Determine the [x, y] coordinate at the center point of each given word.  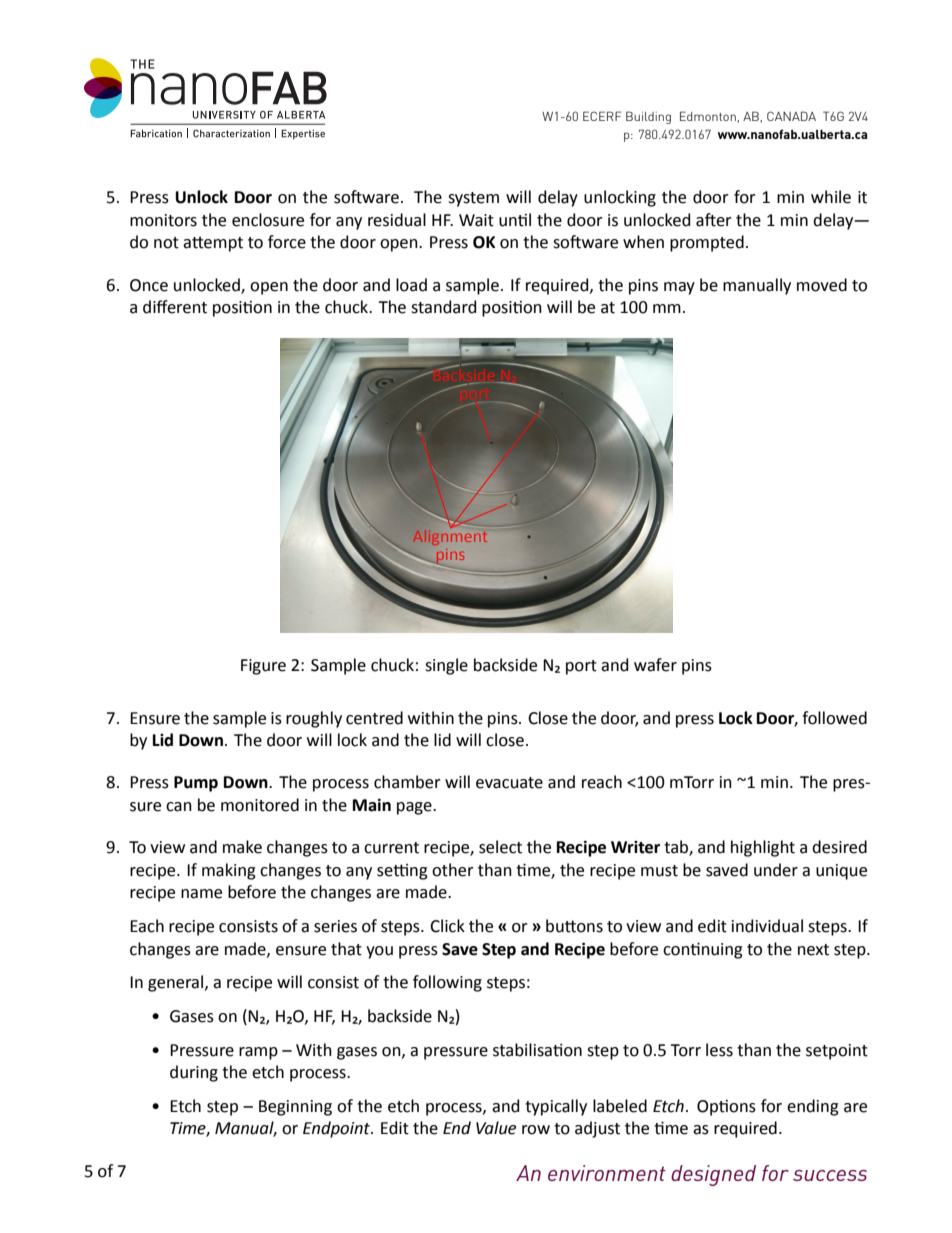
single [446, 666]
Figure [263, 667]
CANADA [791, 116]
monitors [163, 220]
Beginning [295, 1108]
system [473, 199]
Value [496, 1128]
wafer [655, 665]
